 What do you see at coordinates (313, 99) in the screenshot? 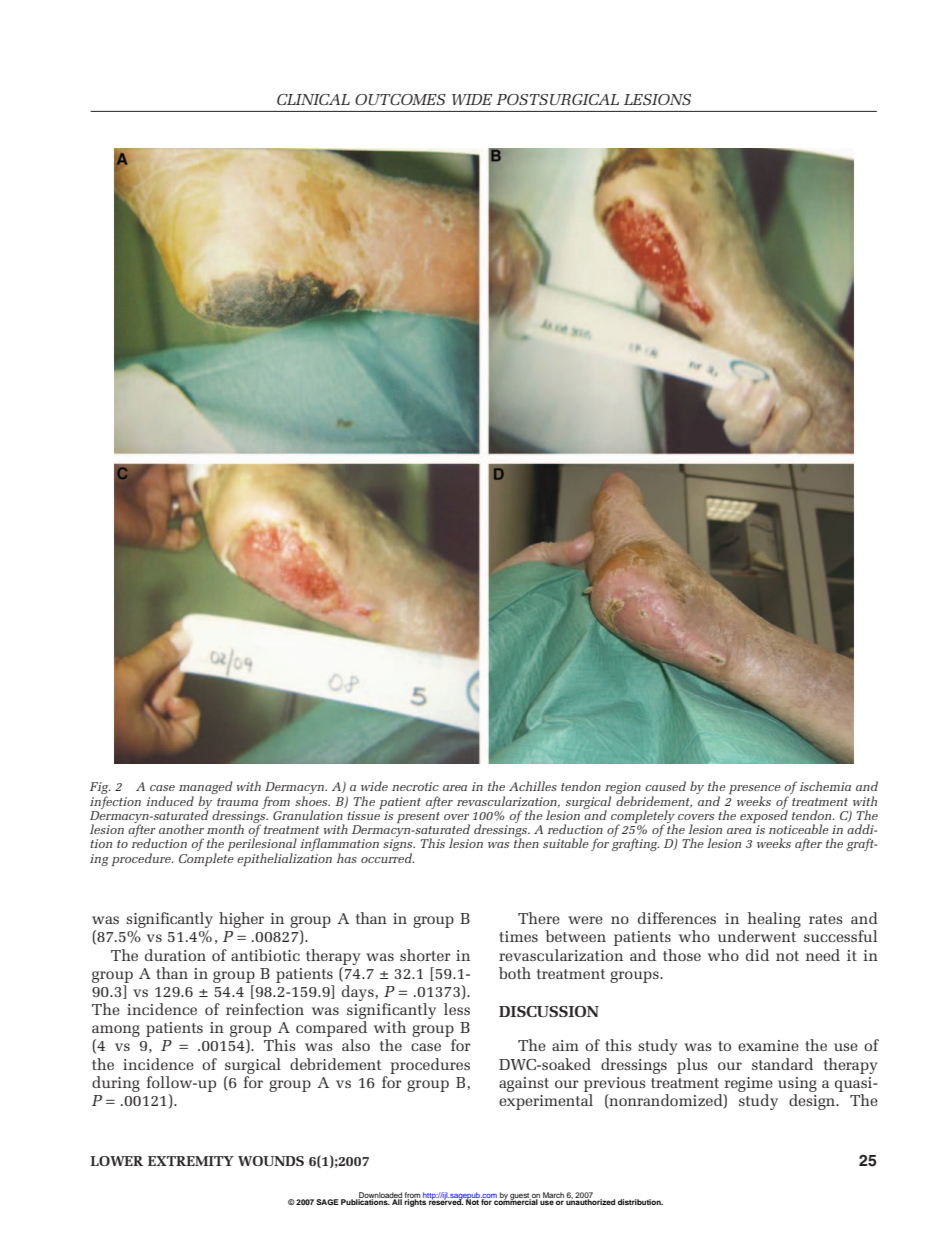
I see `CLINICAL` at bounding box center [313, 99].
